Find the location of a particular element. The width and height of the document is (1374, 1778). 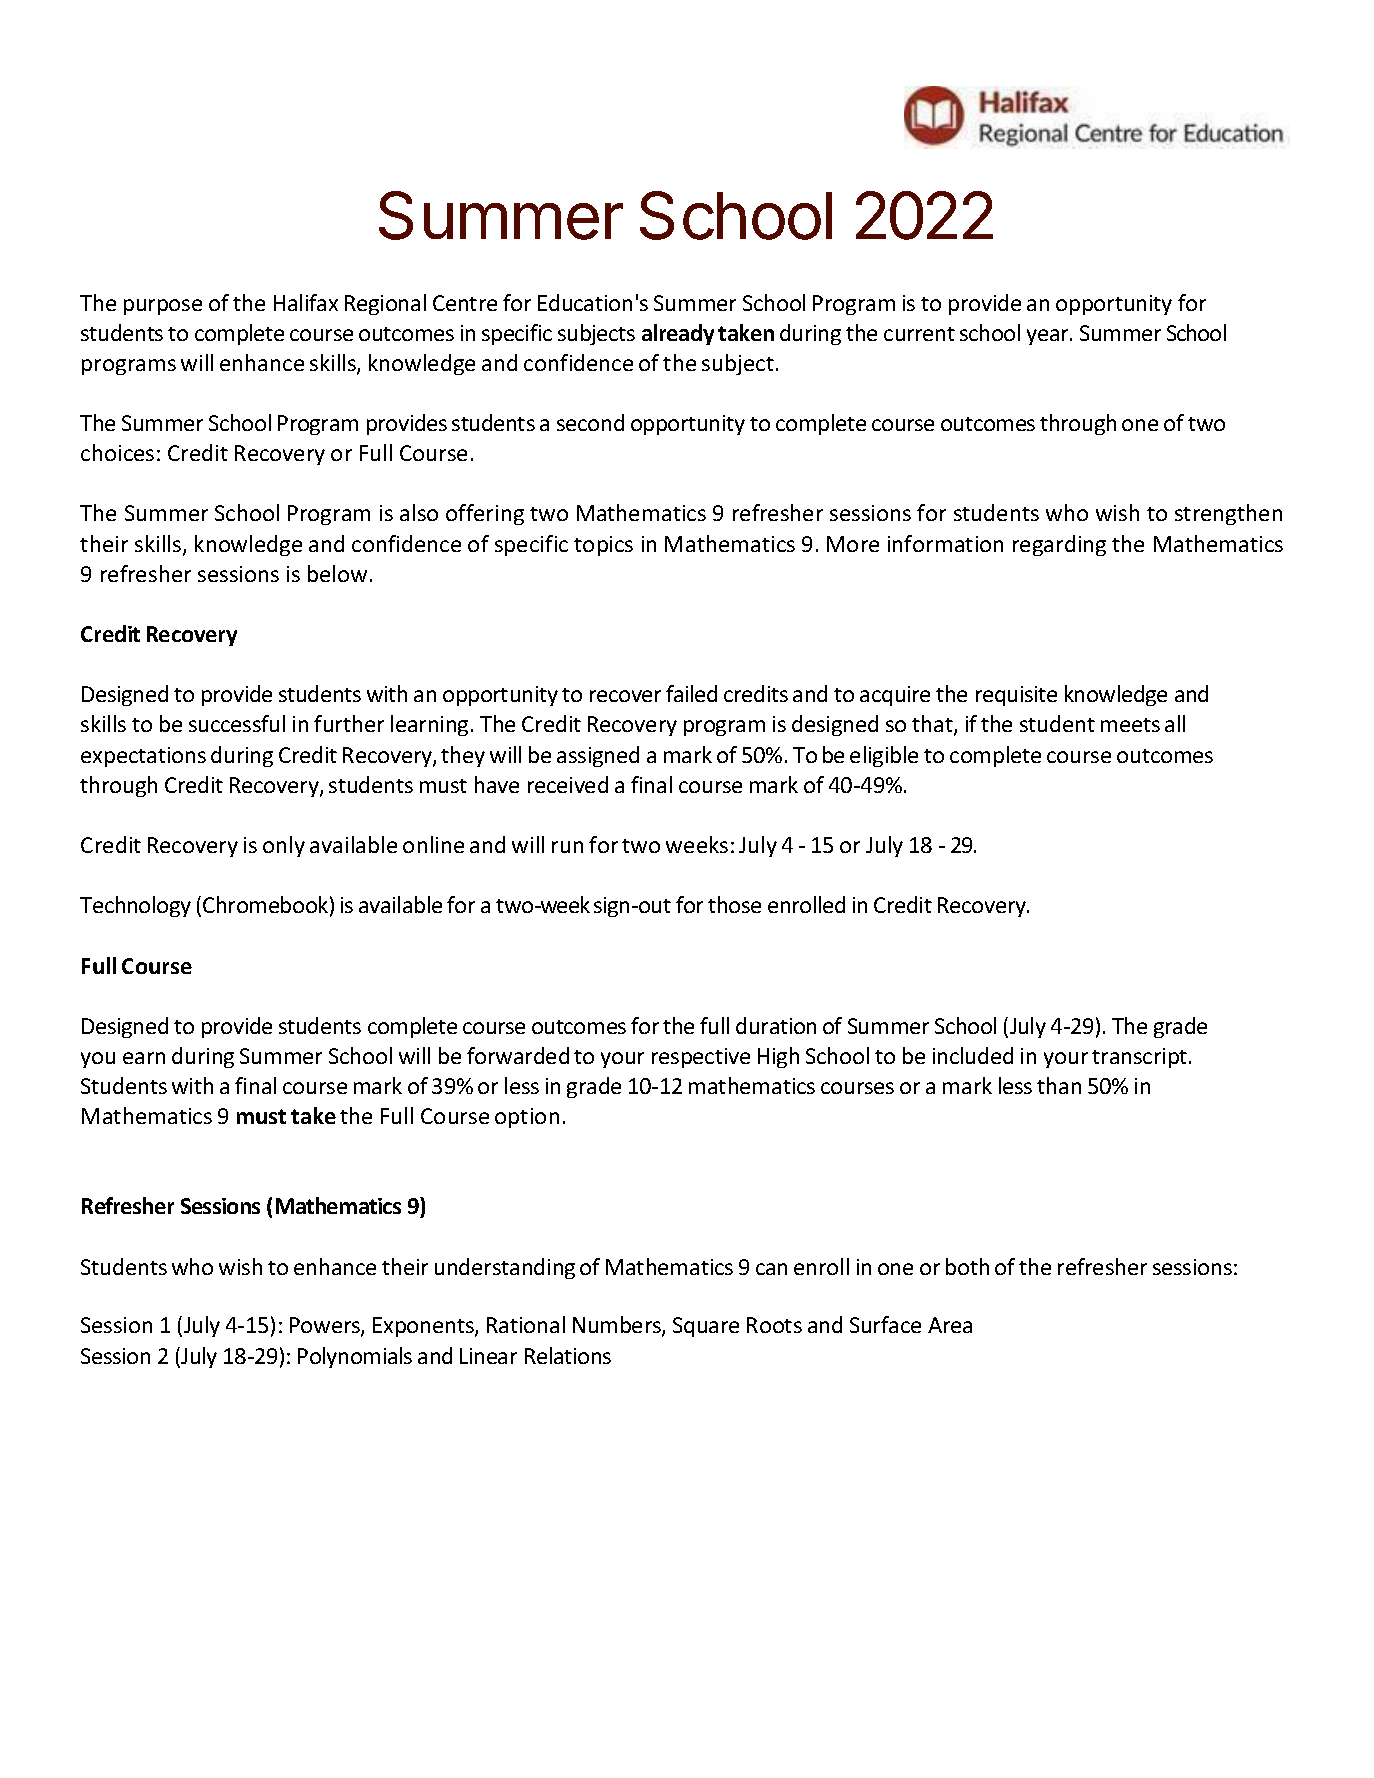

Polynomials is located at coordinates (355, 1357).
